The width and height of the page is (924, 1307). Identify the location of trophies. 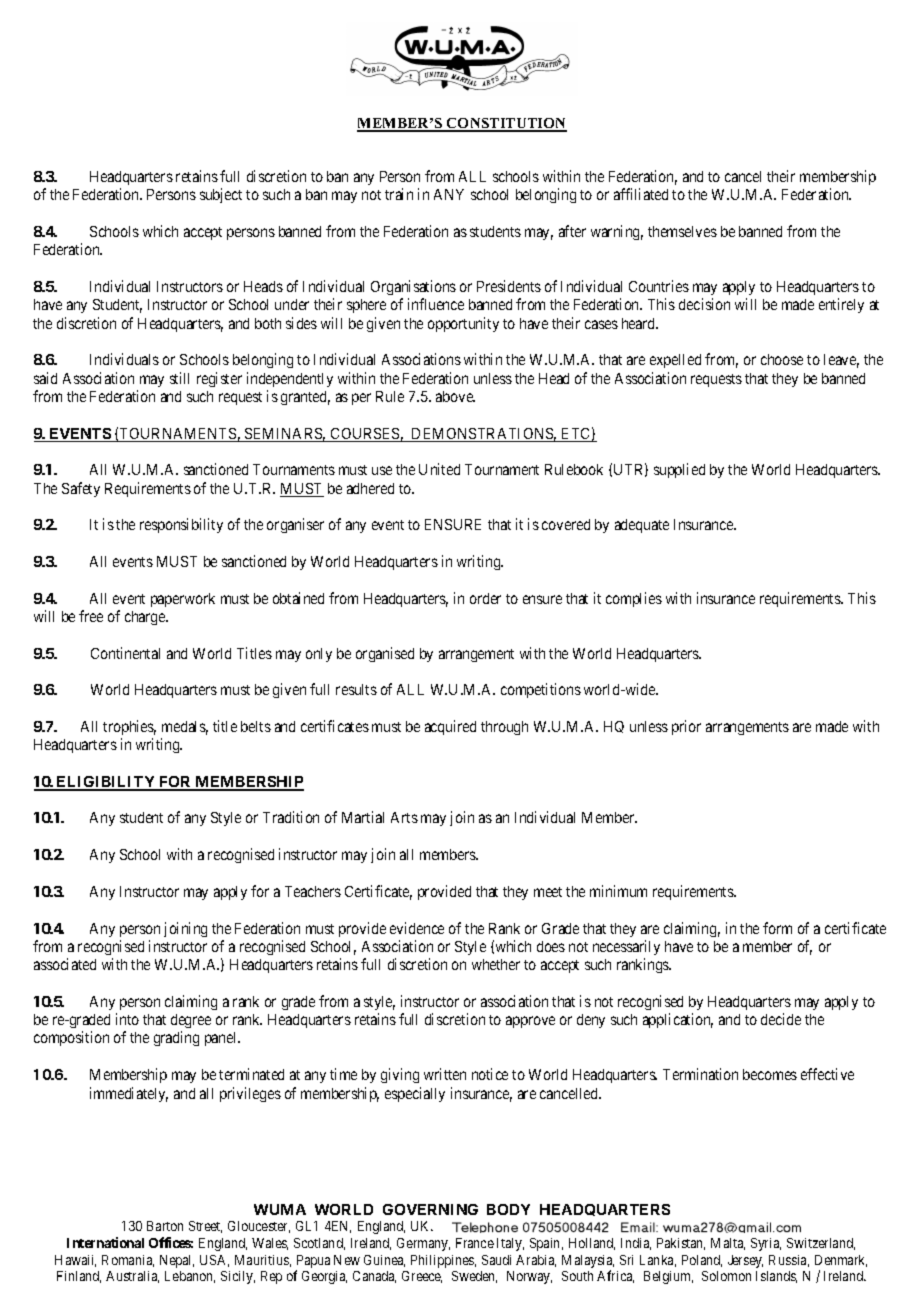
(129, 727).
